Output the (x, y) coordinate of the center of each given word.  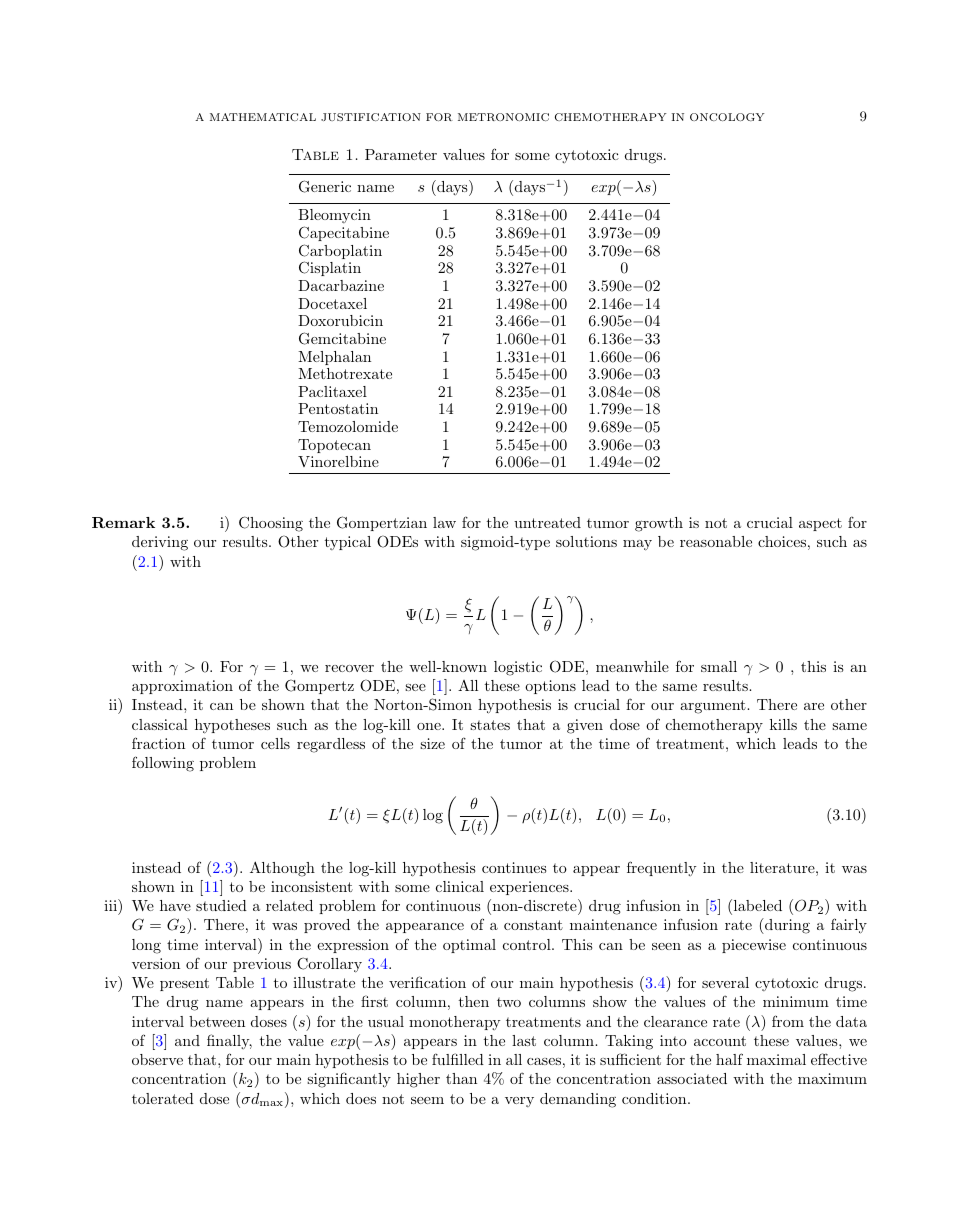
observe (157, 1059)
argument (713, 707)
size (432, 743)
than (461, 1078)
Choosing (271, 524)
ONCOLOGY (727, 117)
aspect (820, 524)
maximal (776, 1059)
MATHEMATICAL (263, 117)
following (163, 764)
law (444, 522)
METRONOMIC (503, 117)
